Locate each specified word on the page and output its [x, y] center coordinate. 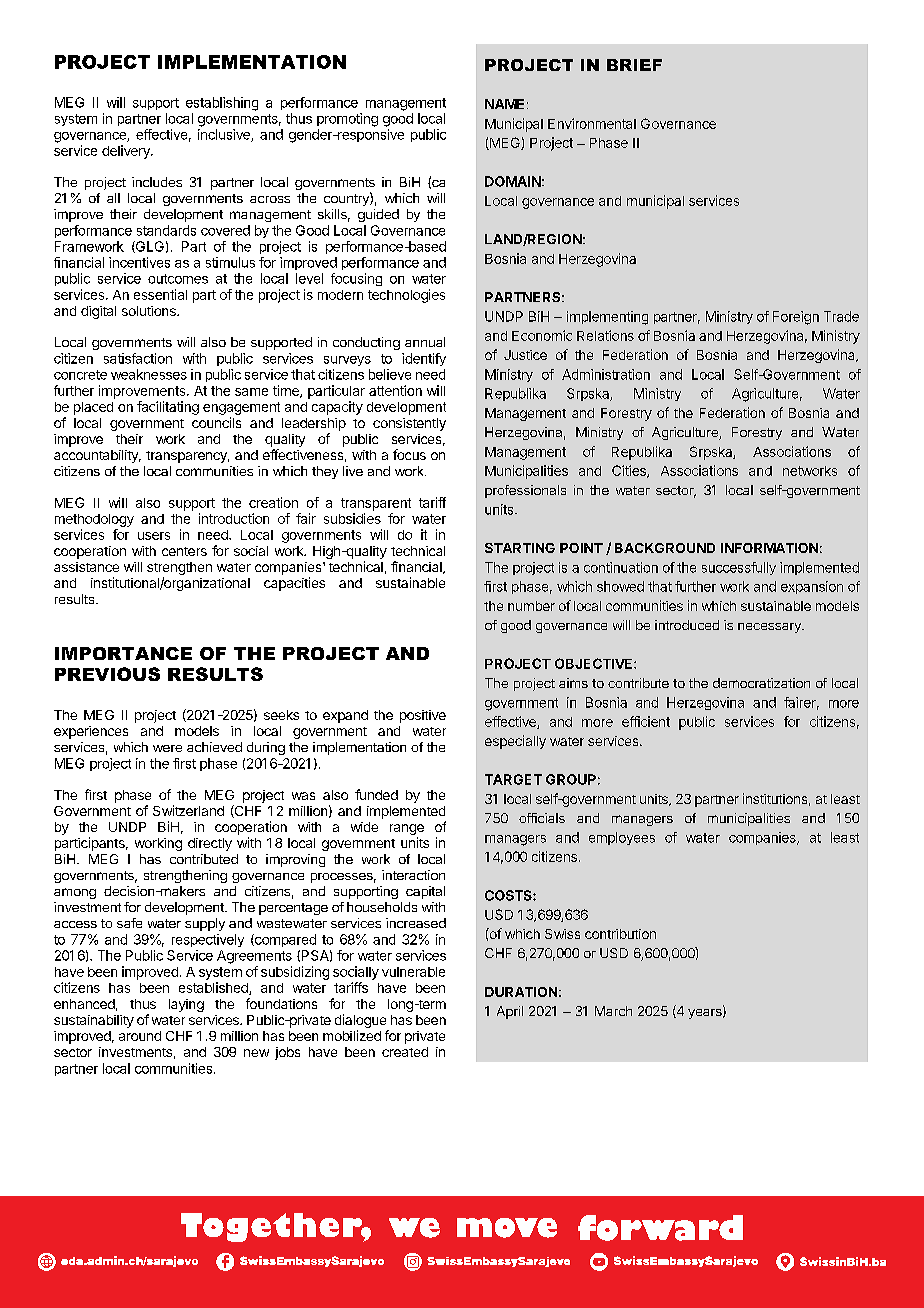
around [140, 1036]
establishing [222, 104]
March [613, 1011]
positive [423, 716]
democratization [761, 683]
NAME [504, 104]
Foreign [796, 318]
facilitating [168, 408]
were [167, 748]
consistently [409, 424]
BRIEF [634, 65]
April [510, 1012]
